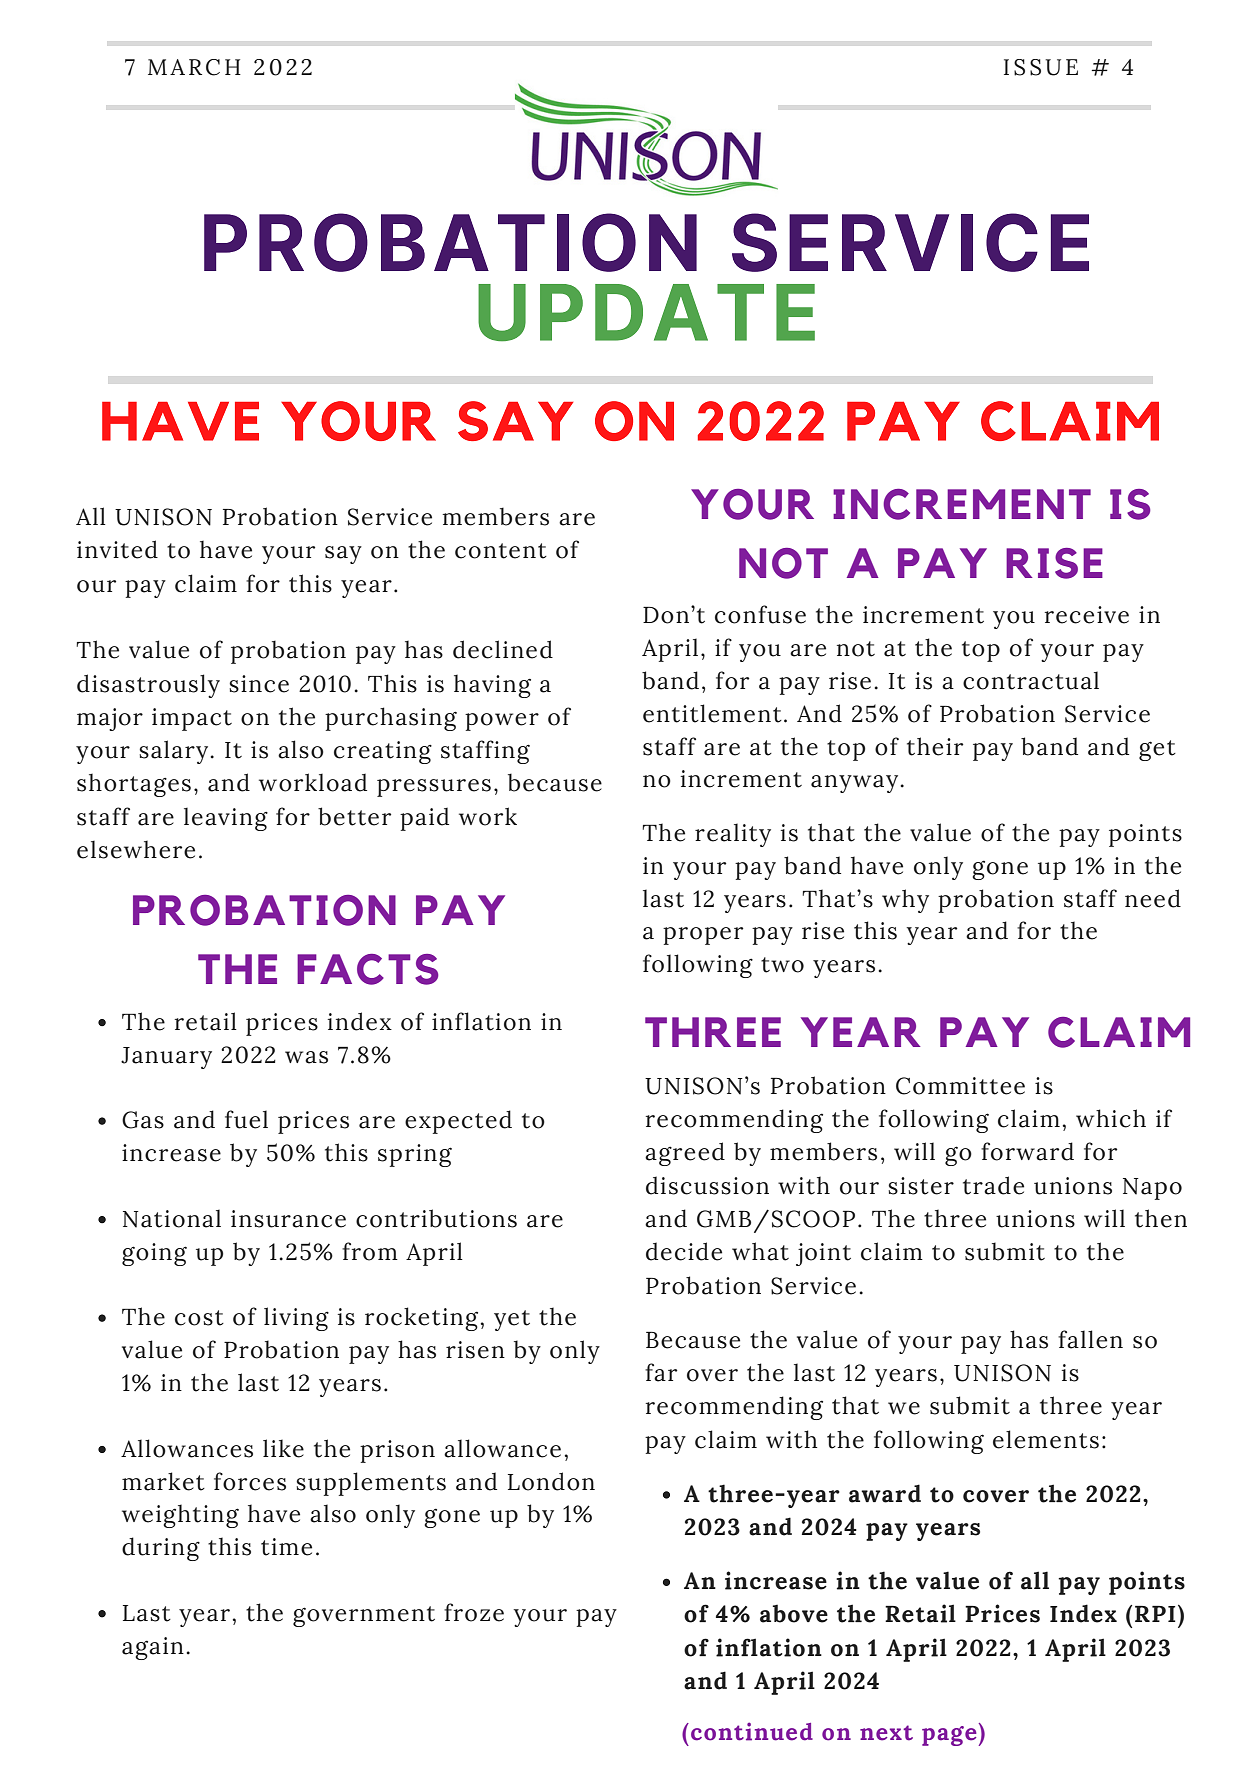 This screenshot has height=1773, width=1254. What do you see at coordinates (153, 1648) in the screenshot?
I see `again` at bounding box center [153, 1648].
